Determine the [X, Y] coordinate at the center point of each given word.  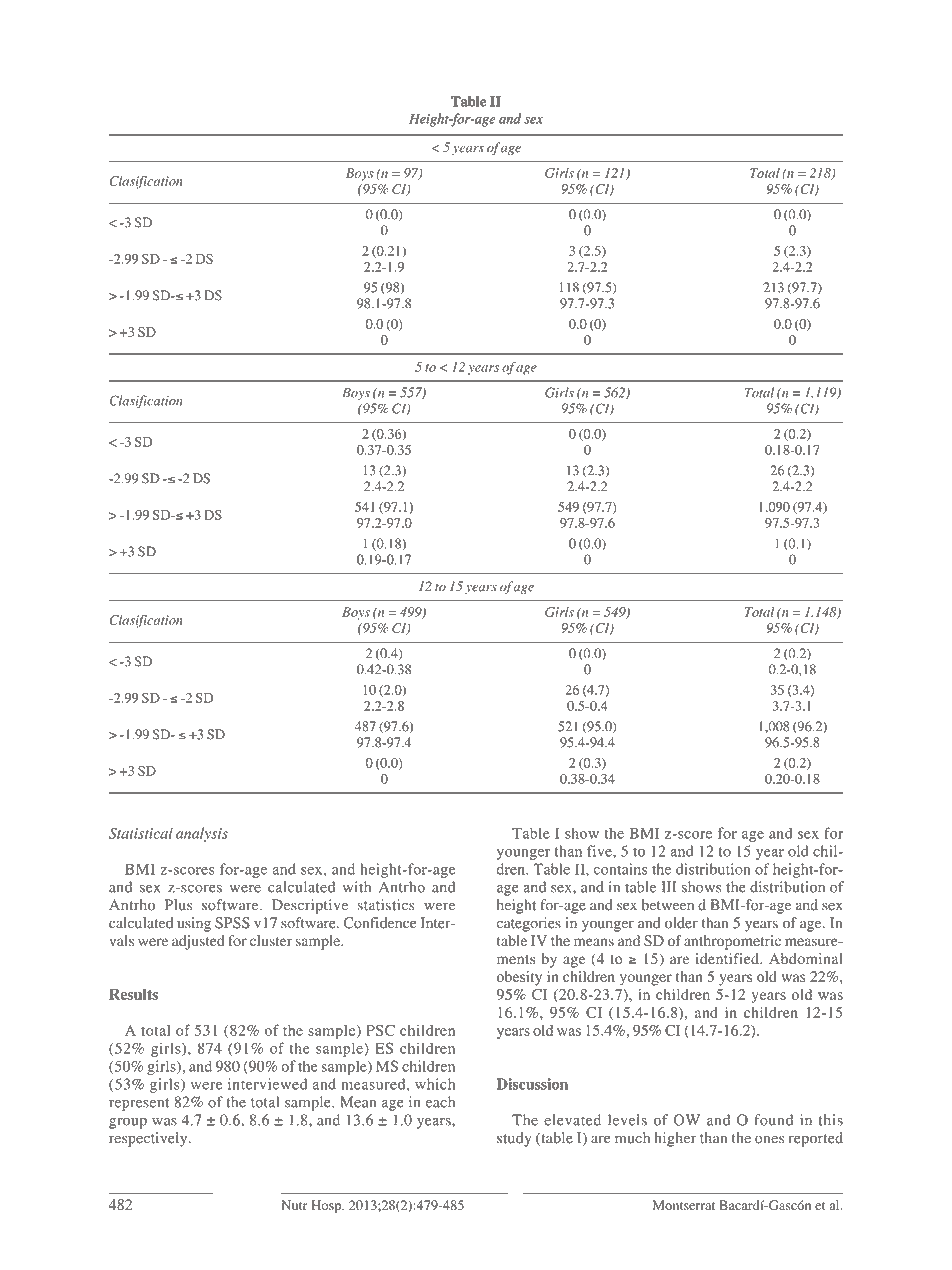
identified [728, 959]
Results [133, 994]
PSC [380, 1030]
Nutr [295, 1205]
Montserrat [684, 1205]
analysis [202, 834]
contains [620, 869]
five [600, 851]
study [514, 1139]
